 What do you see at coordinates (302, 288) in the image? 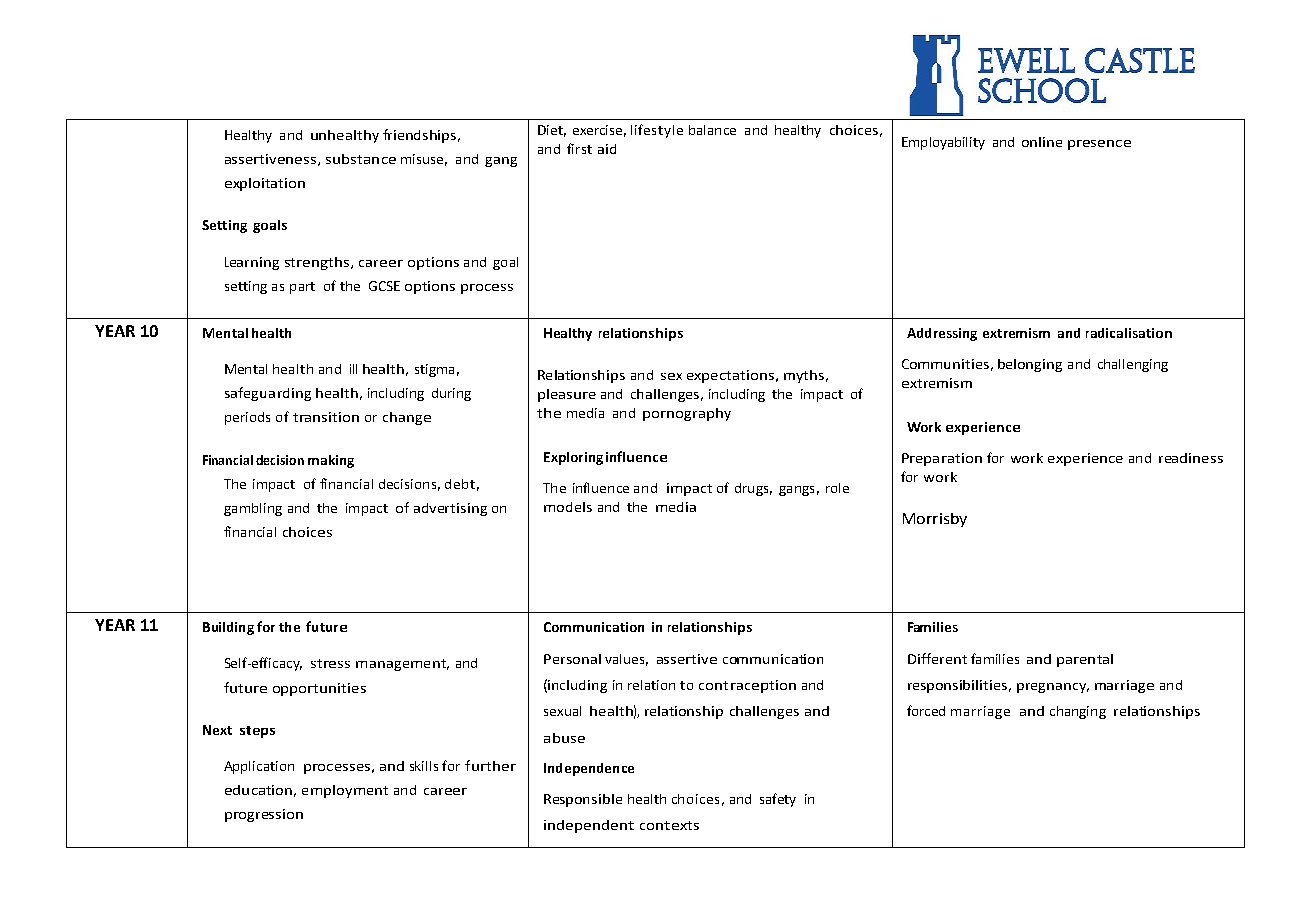
I see `part` at bounding box center [302, 288].
